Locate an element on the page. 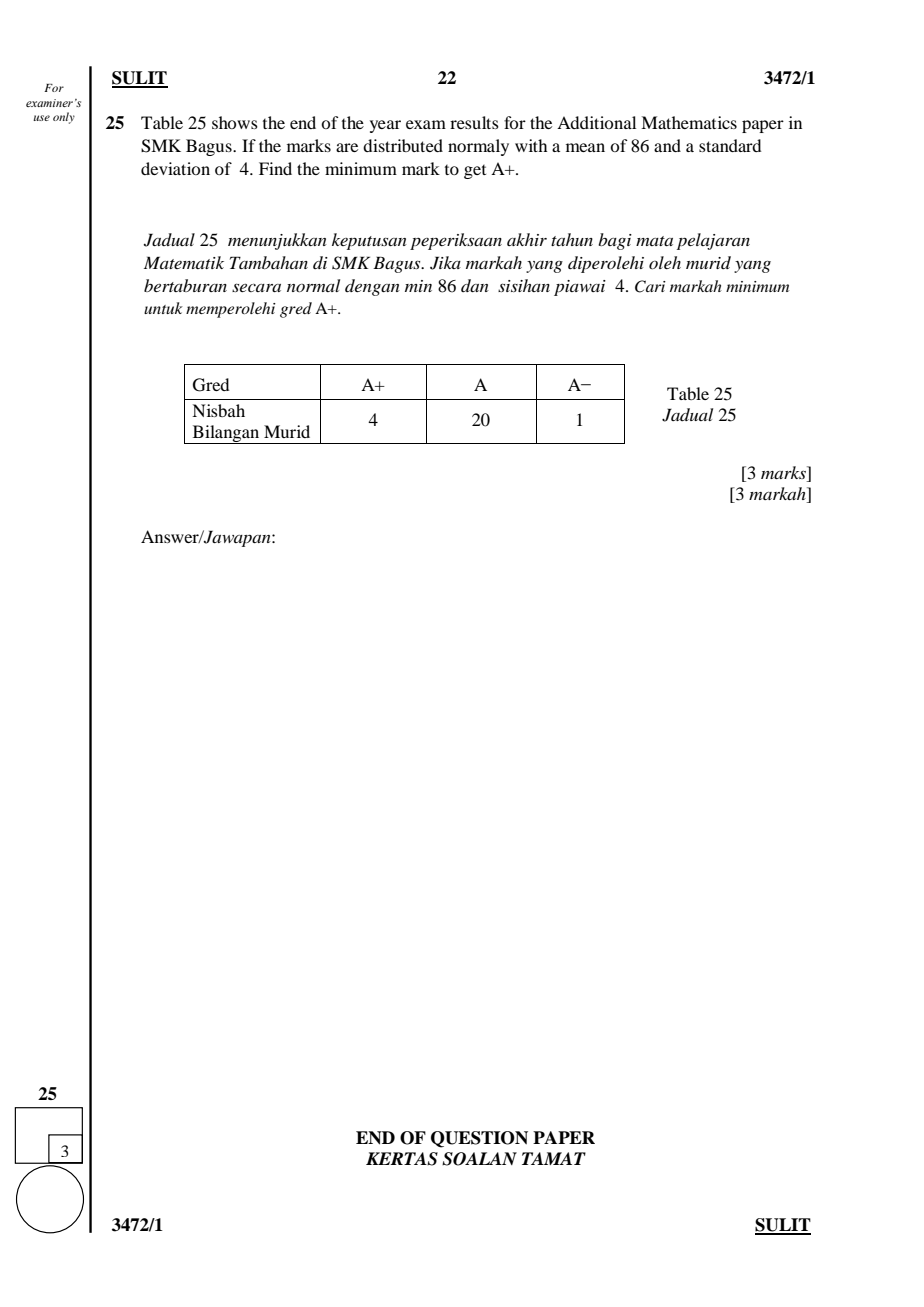  distributed is located at coordinates (403, 145).
